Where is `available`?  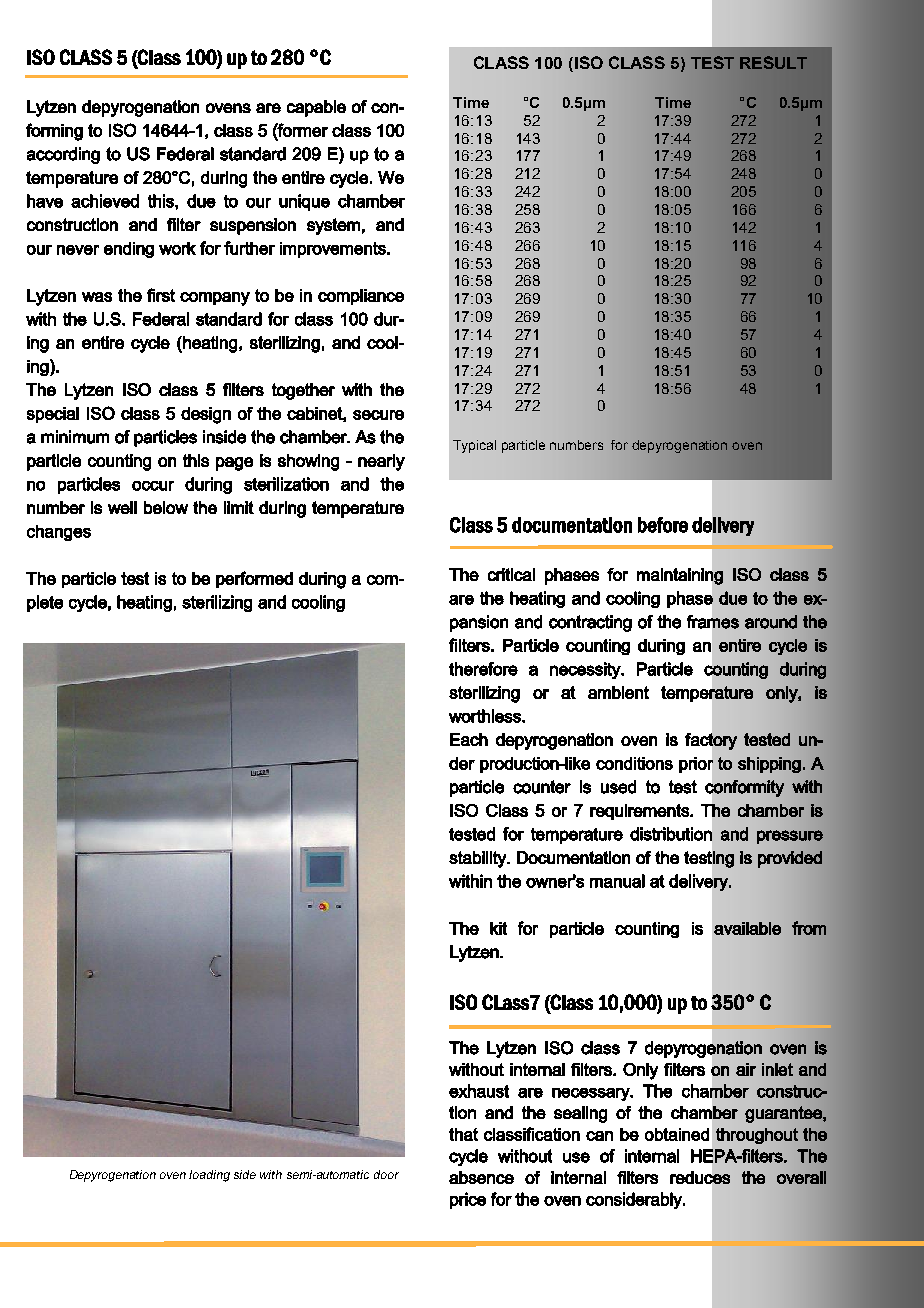
available is located at coordinates (747, 928).
